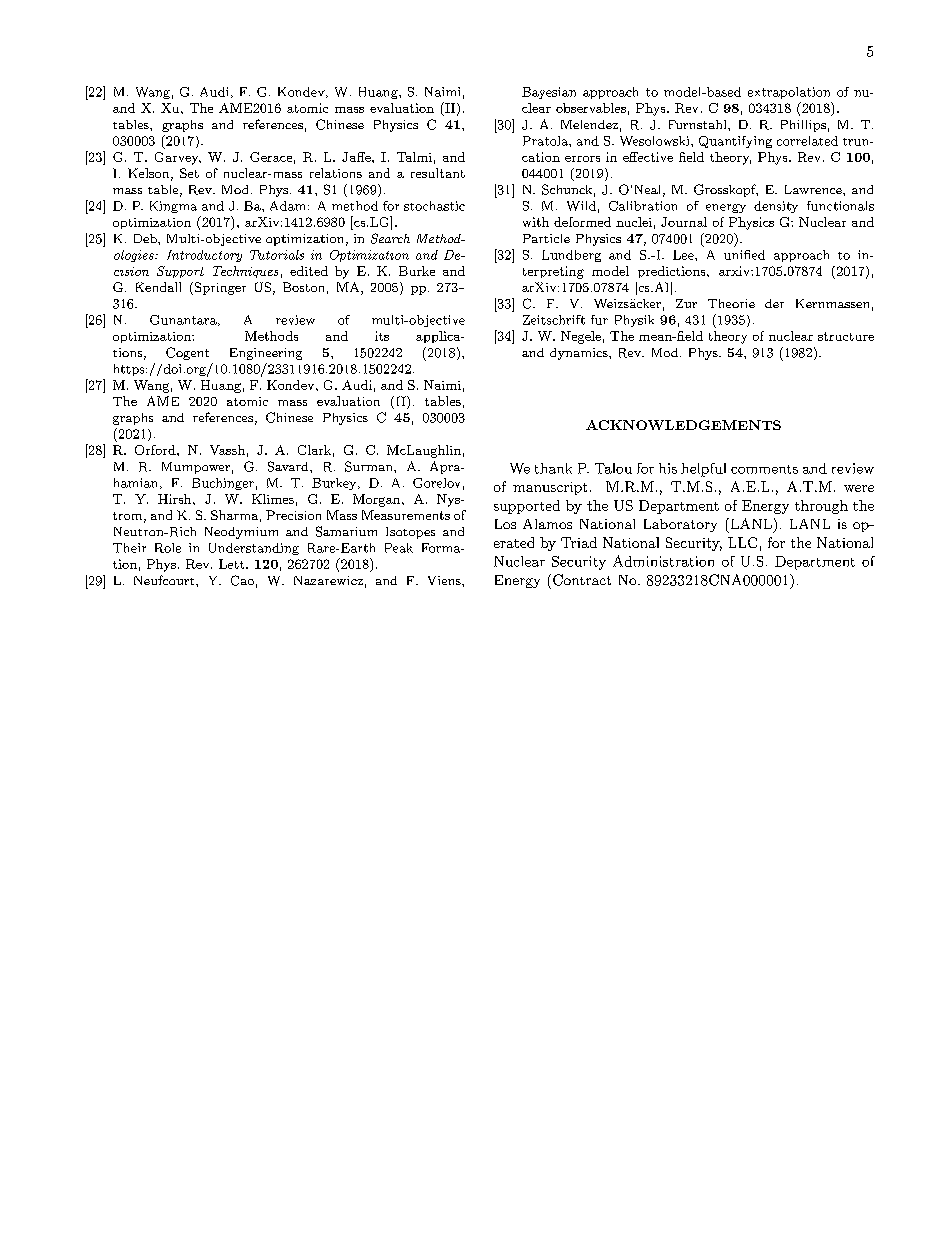  I want to click on Bayesian, so click(549, 93).
